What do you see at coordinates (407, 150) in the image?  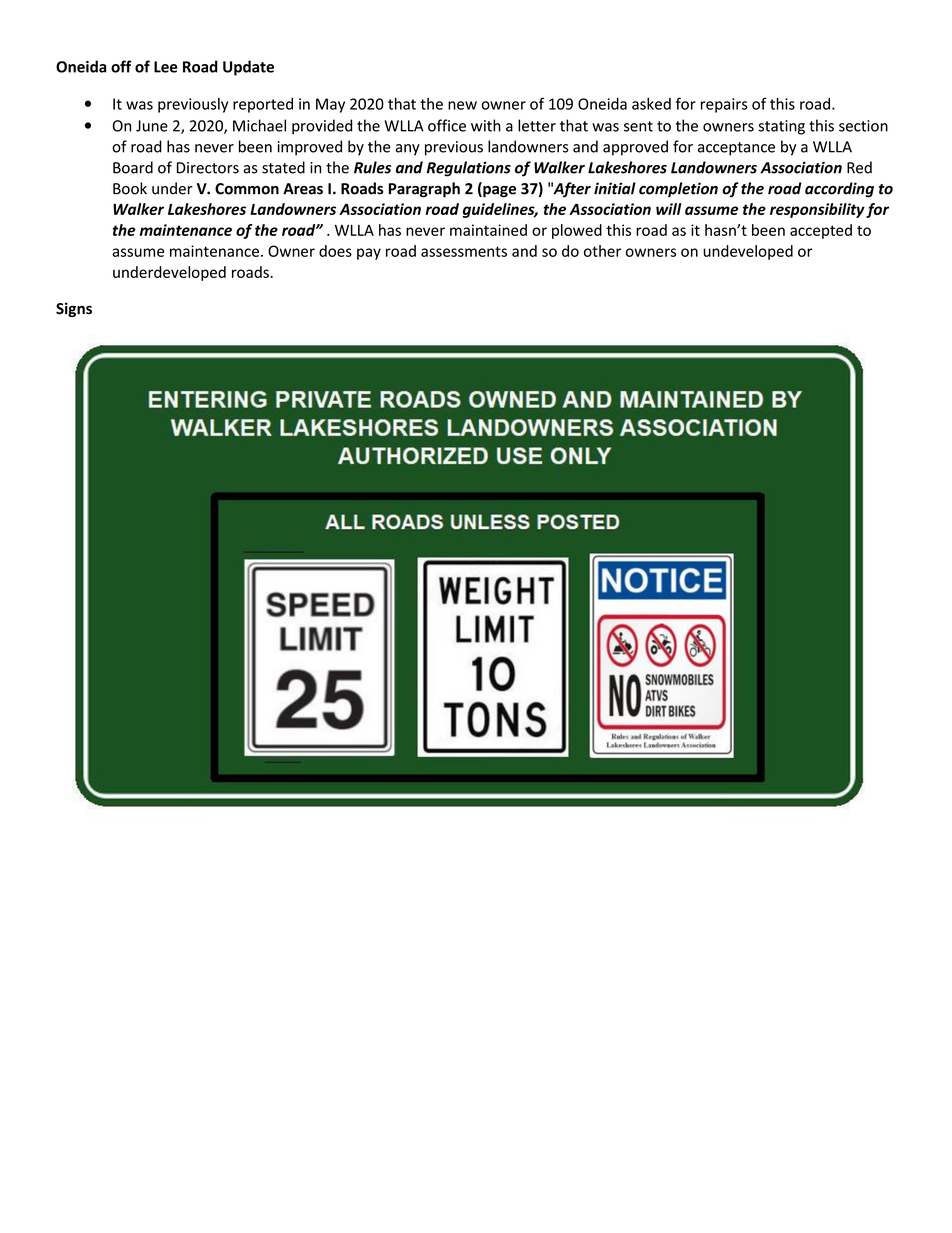 I see `any` at bounding box center [407, 150].
